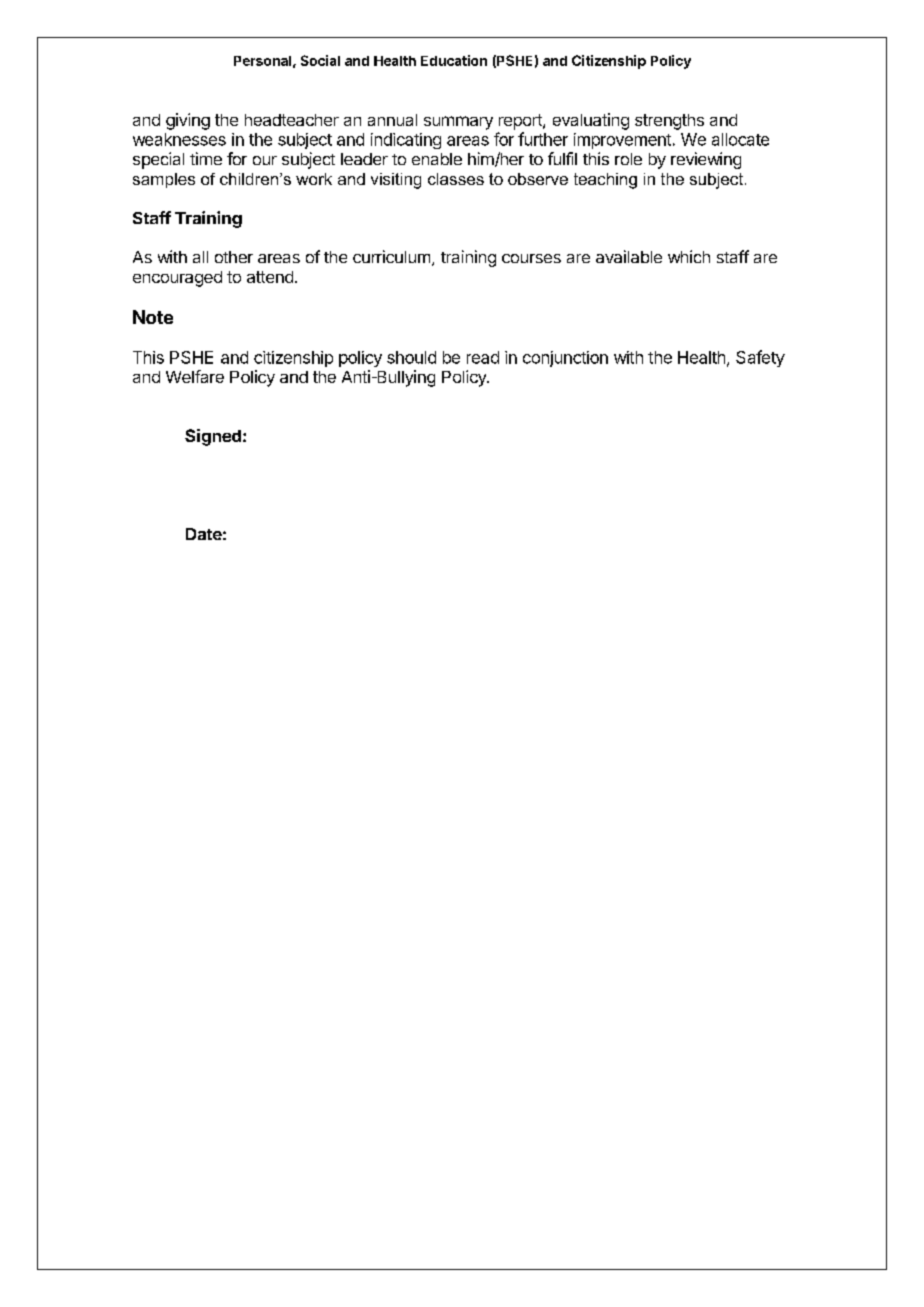 This image has height=1307, width=924. I want to click on strengths, so click(669, 122).
